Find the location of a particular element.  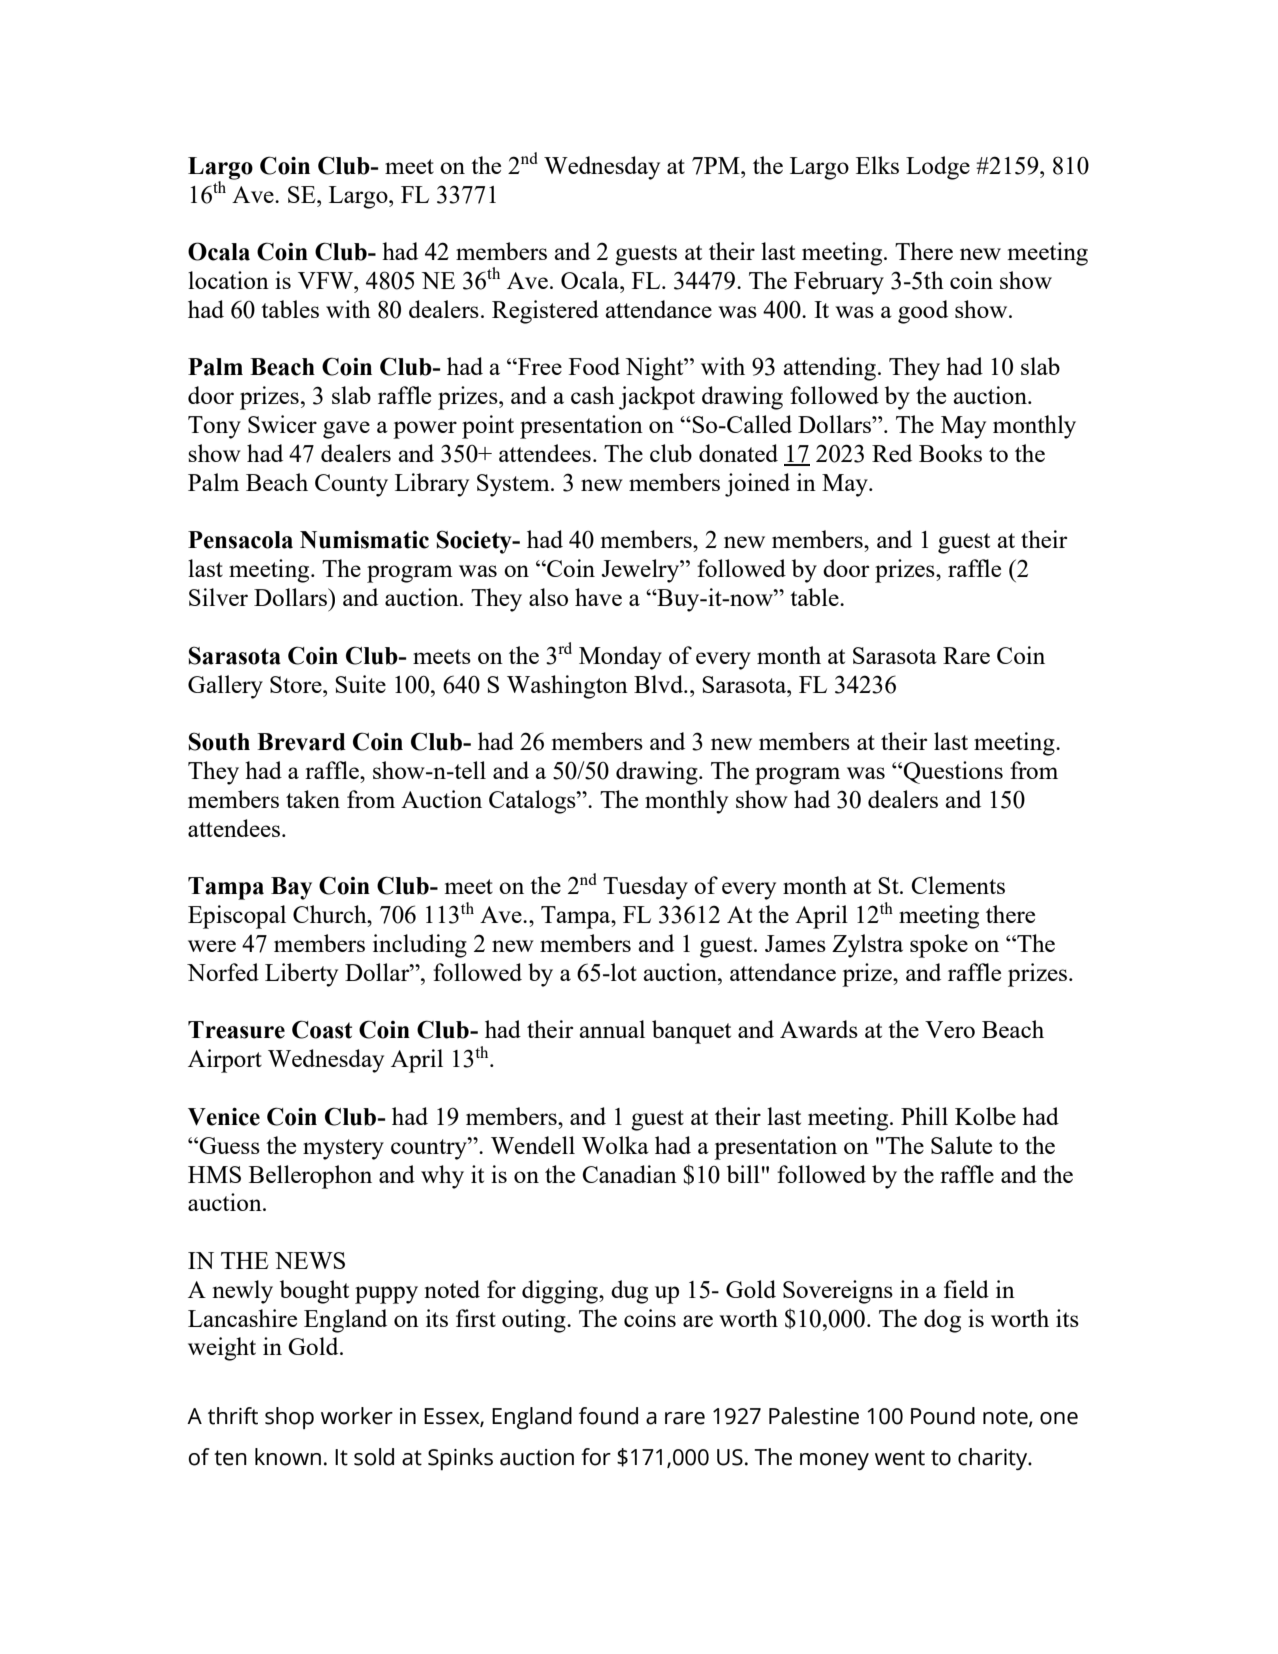

annual is located at coordinates (612, 1029).
